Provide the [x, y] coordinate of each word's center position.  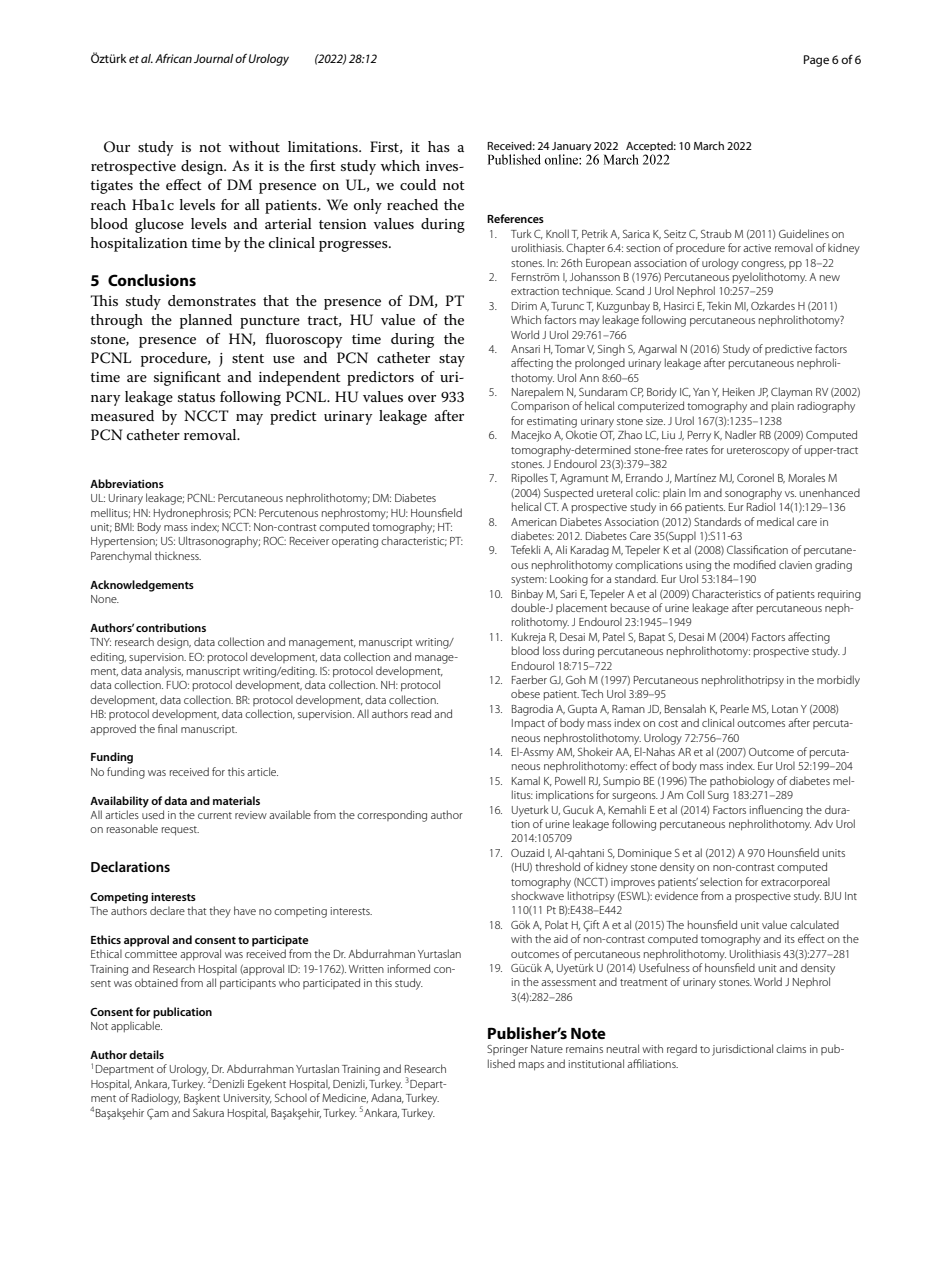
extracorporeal [795, 882]
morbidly [838, 681]
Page [816, 61]
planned [206, 321]
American [534, 522]
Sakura [208, 1112]
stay [452, 360]
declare [167, 910]
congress [763, 265]
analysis [164, 672]
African [173, 58]
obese [525, 693]
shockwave [537, 895]
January [571, 148]
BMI [124, 527]
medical [775, 521]
